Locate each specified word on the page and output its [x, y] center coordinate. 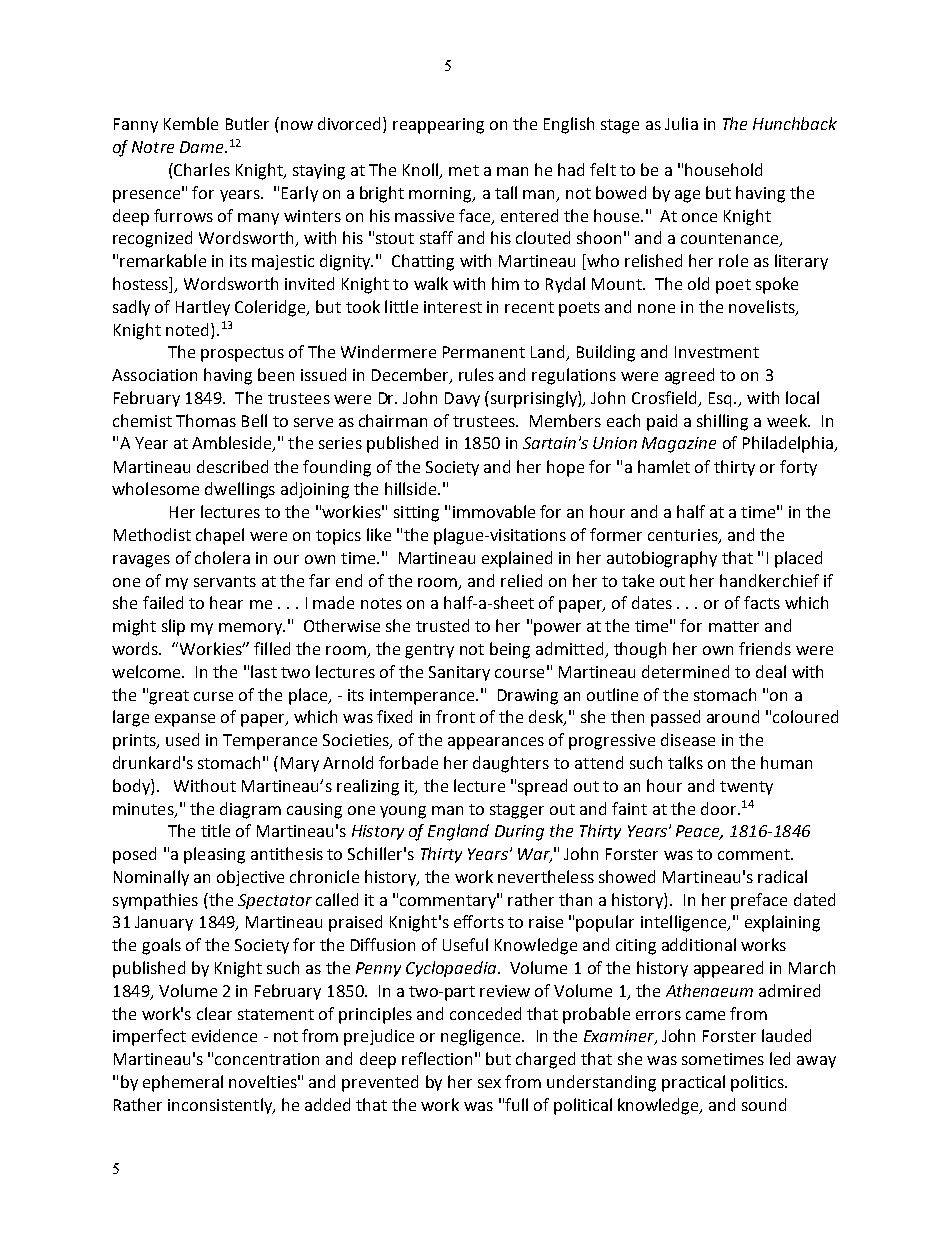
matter [734, 626]
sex [489, 1083]
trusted [442, 625]
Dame [203, 147]
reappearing [438, 126]
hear [226, 602]
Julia [681, 123]
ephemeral [183, 1083]
